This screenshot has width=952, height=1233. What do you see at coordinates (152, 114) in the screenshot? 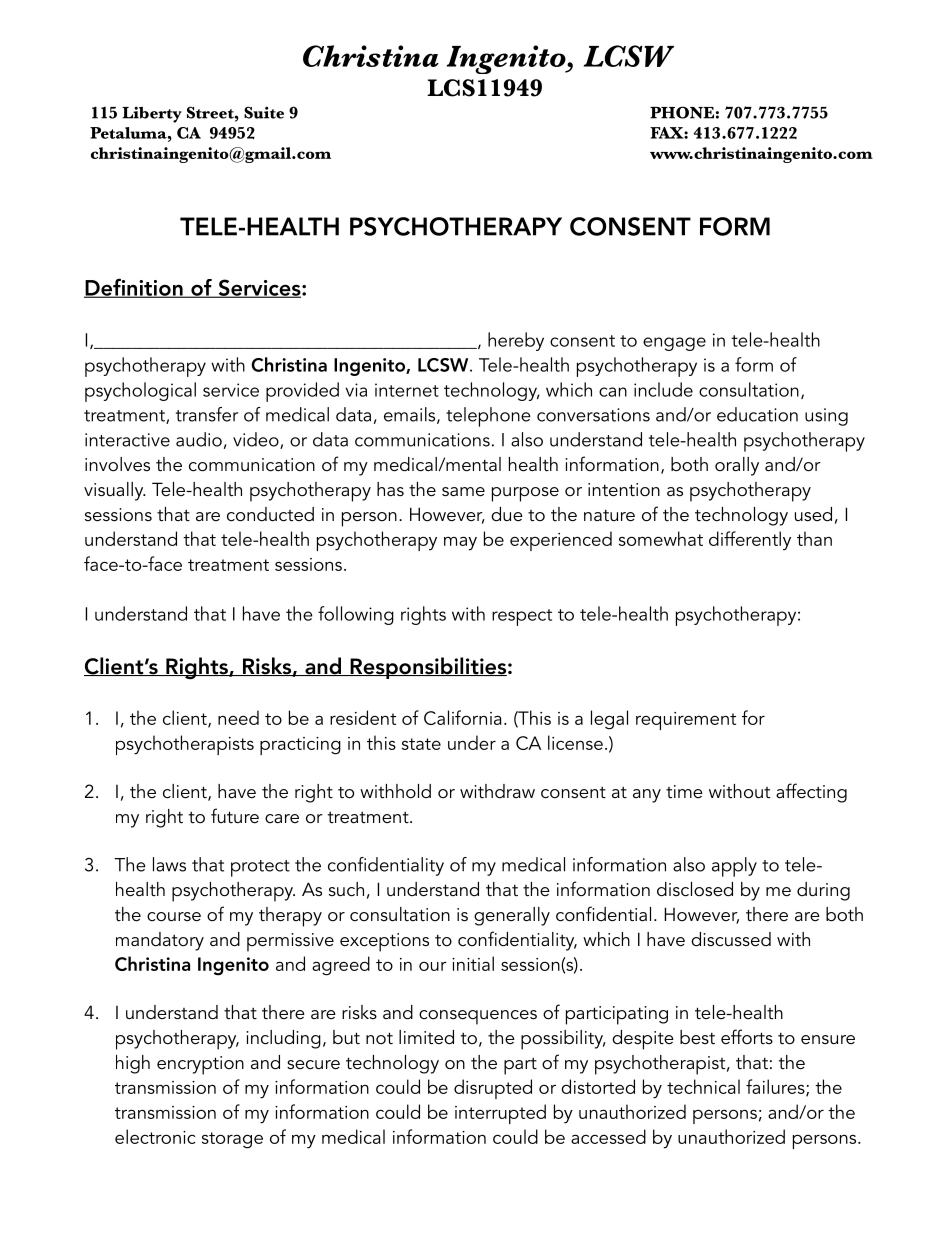
I see `Liberty` at bounding box center [152, 114].
